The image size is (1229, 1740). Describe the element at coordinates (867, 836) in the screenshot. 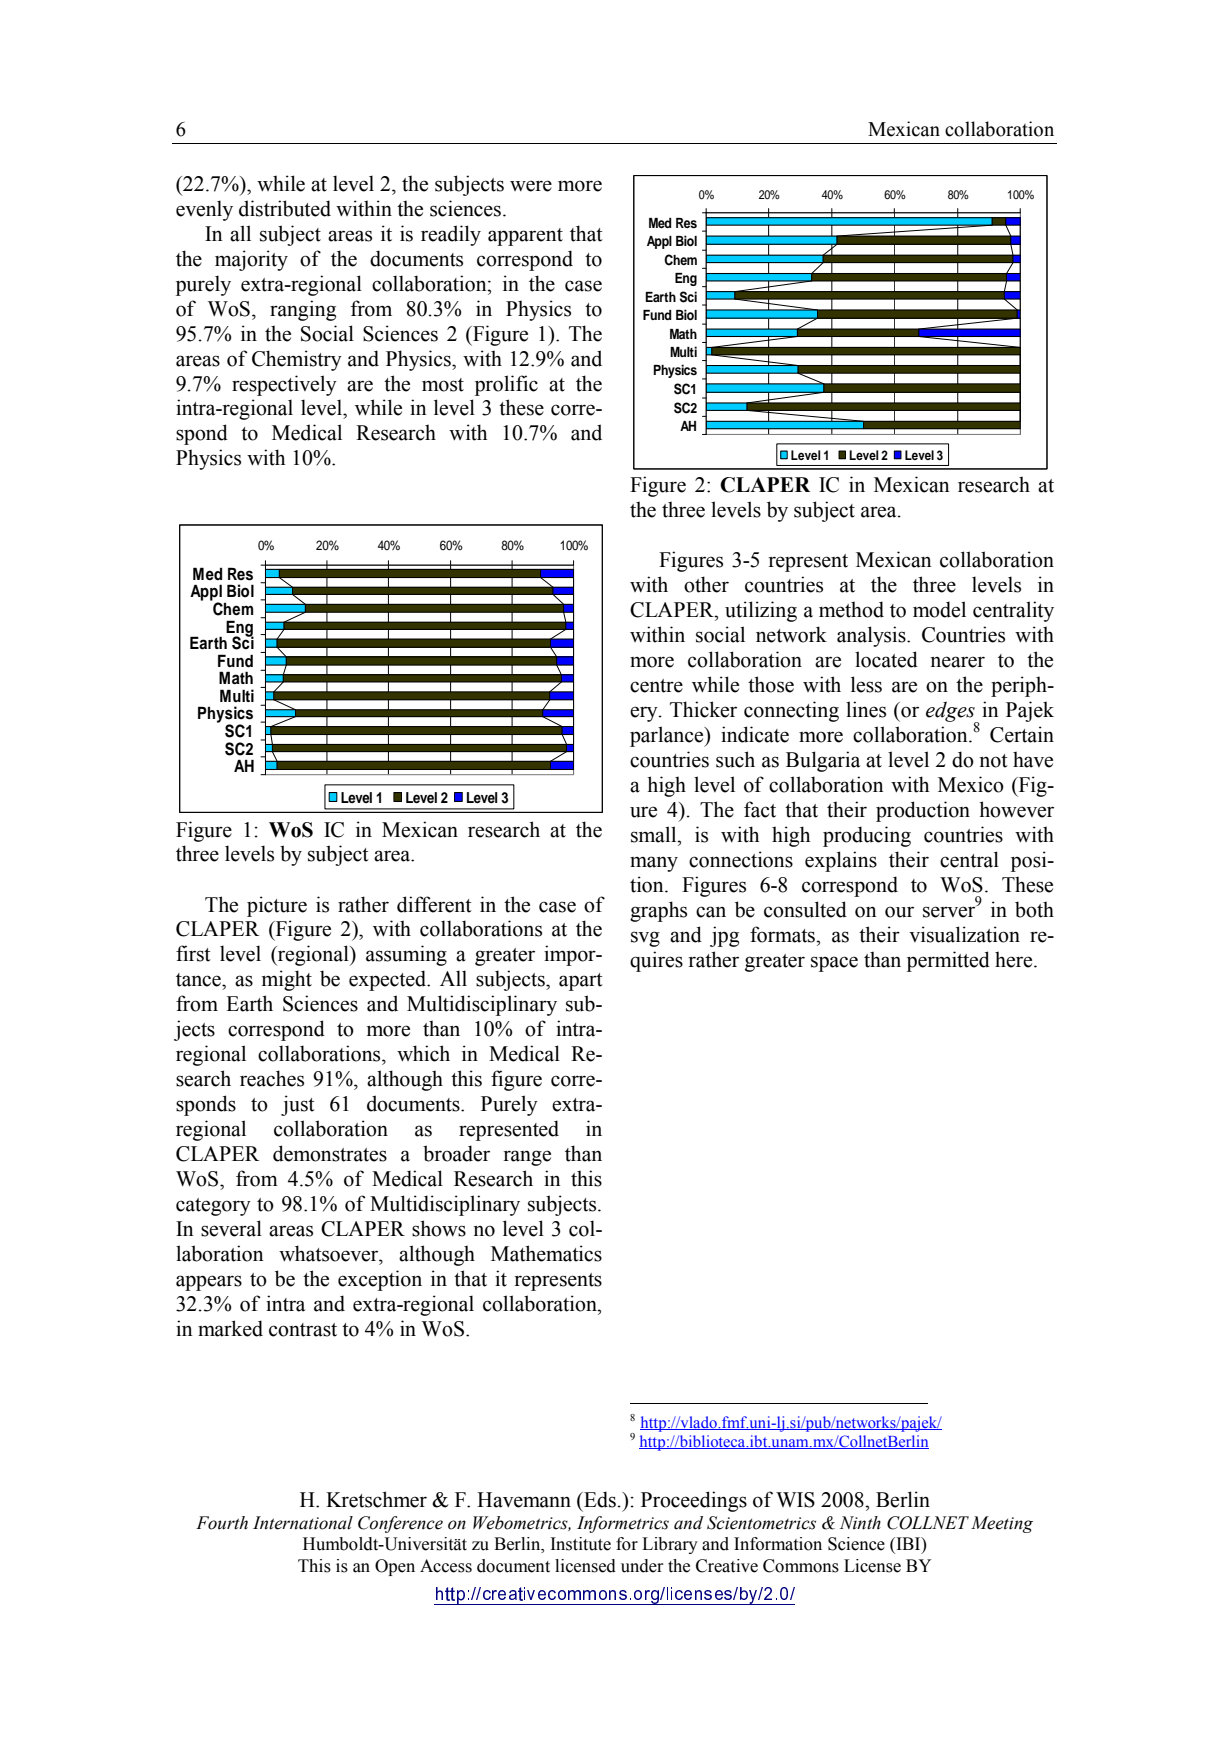

I see `producing` at that location.
